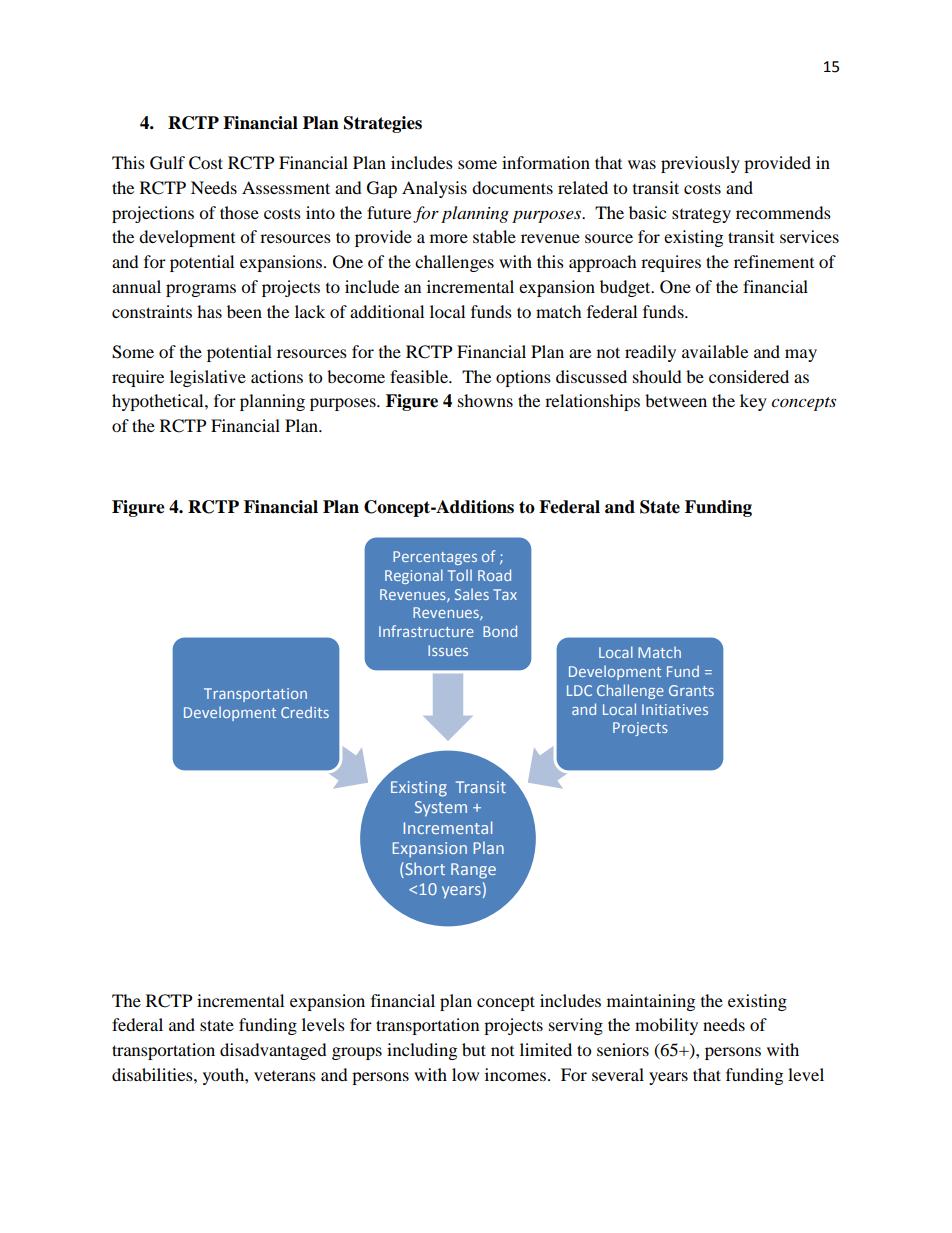 This screenshot has width=952, height=1233. Describe the element at coordinates (167, 163) in the screenshot. I see `Gulf` at that location.
